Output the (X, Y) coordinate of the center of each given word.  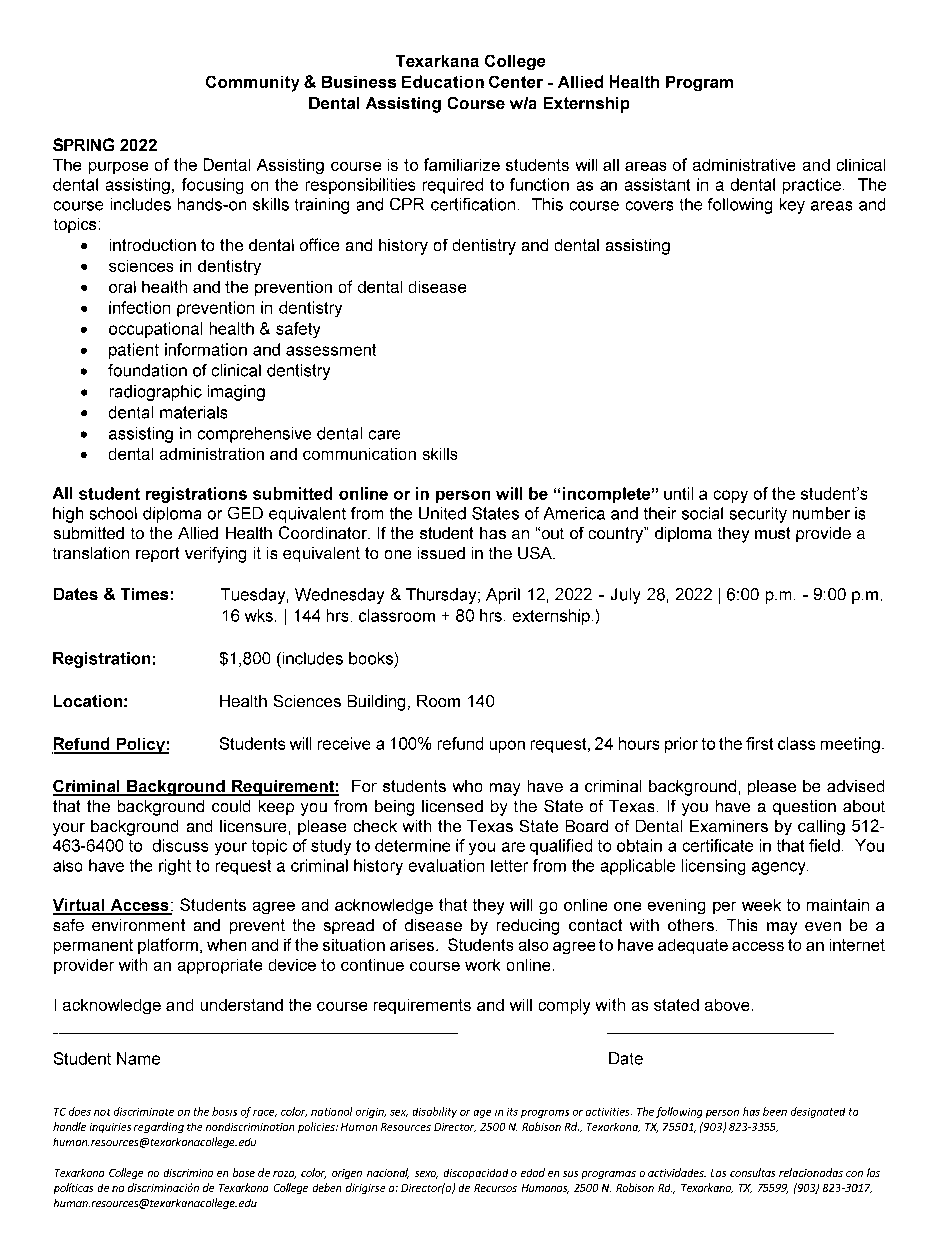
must (772, 533)
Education (443, 81)
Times (144, 594)
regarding (159, 1127)
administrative (744, 165)
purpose (118, 168)
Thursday (442, 596)
